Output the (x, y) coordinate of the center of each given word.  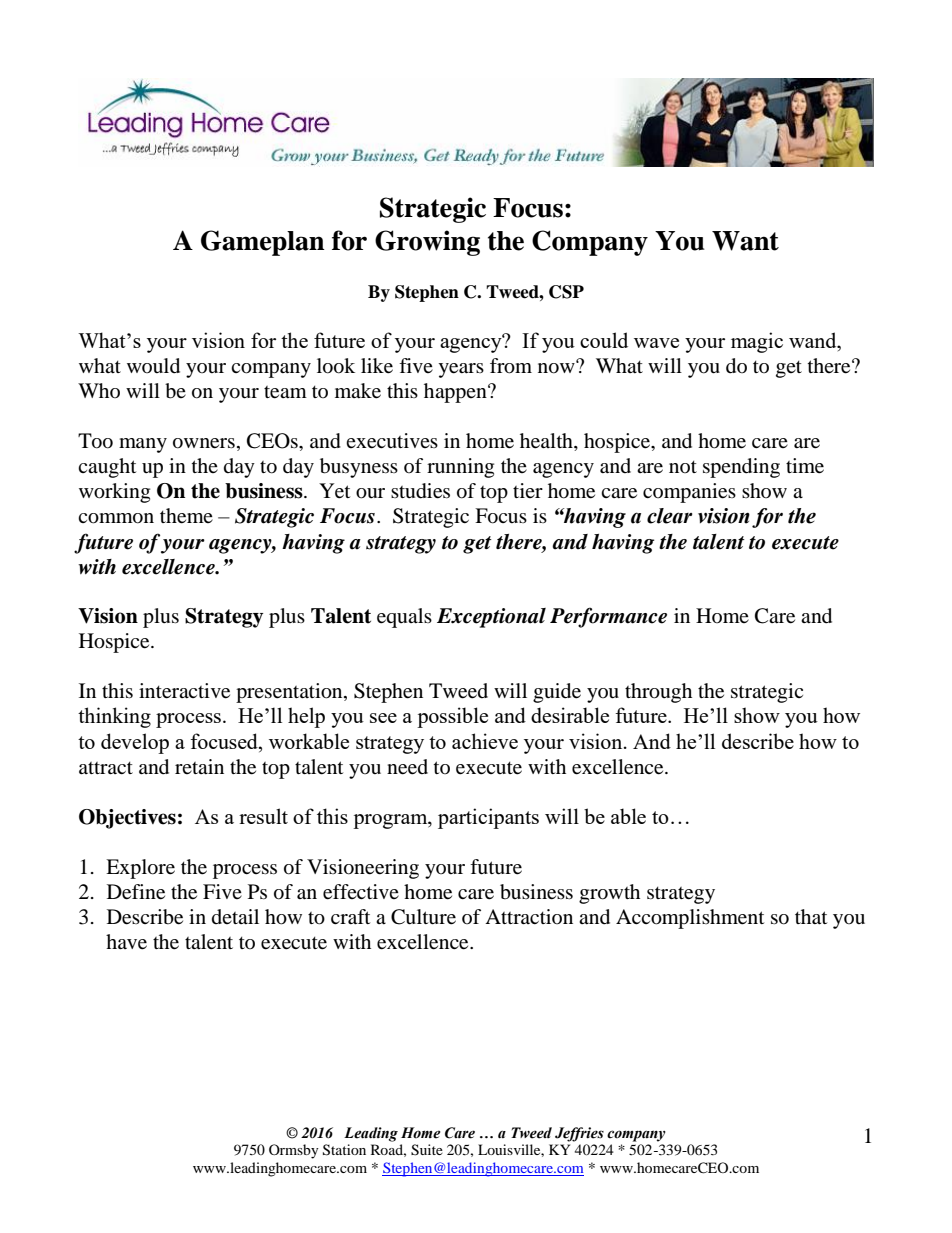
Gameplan (263, 243)
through (658, 693)
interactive (184, 691)
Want (745, 241)
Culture (423, 917)
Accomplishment (690, 919)
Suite (427, 1150)
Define (136, 892)
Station (344, 1150)
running (460, 468)
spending (741, 468)
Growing (427, 243)
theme (186, 516)
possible (452, 717)
